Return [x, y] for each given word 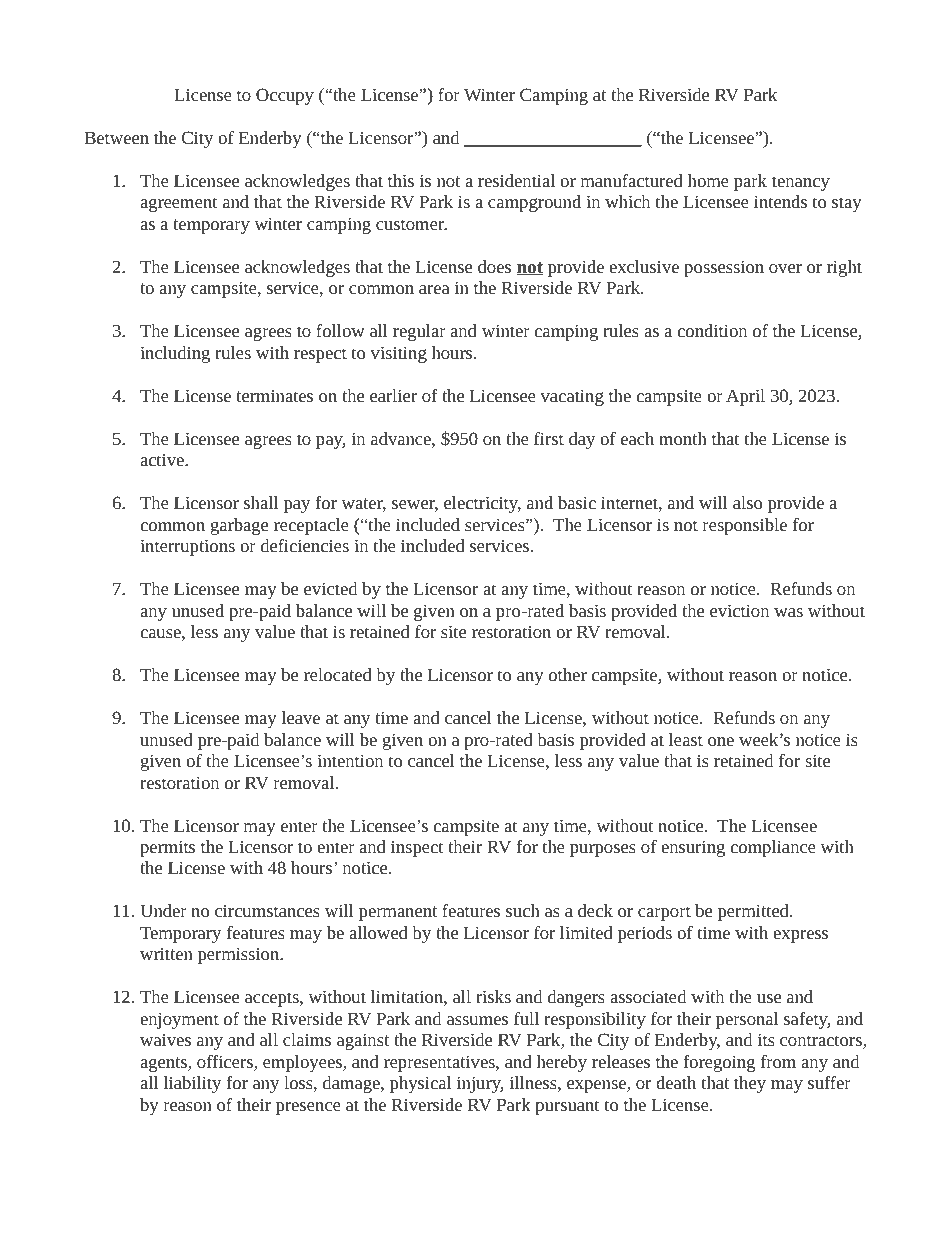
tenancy [801, 183]
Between [116, 137]
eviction [739, 610]
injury [480, 1084]
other [568, 674]
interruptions [187, 547]
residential [516, 180]
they [750, 1084]
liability [192, 1084]
